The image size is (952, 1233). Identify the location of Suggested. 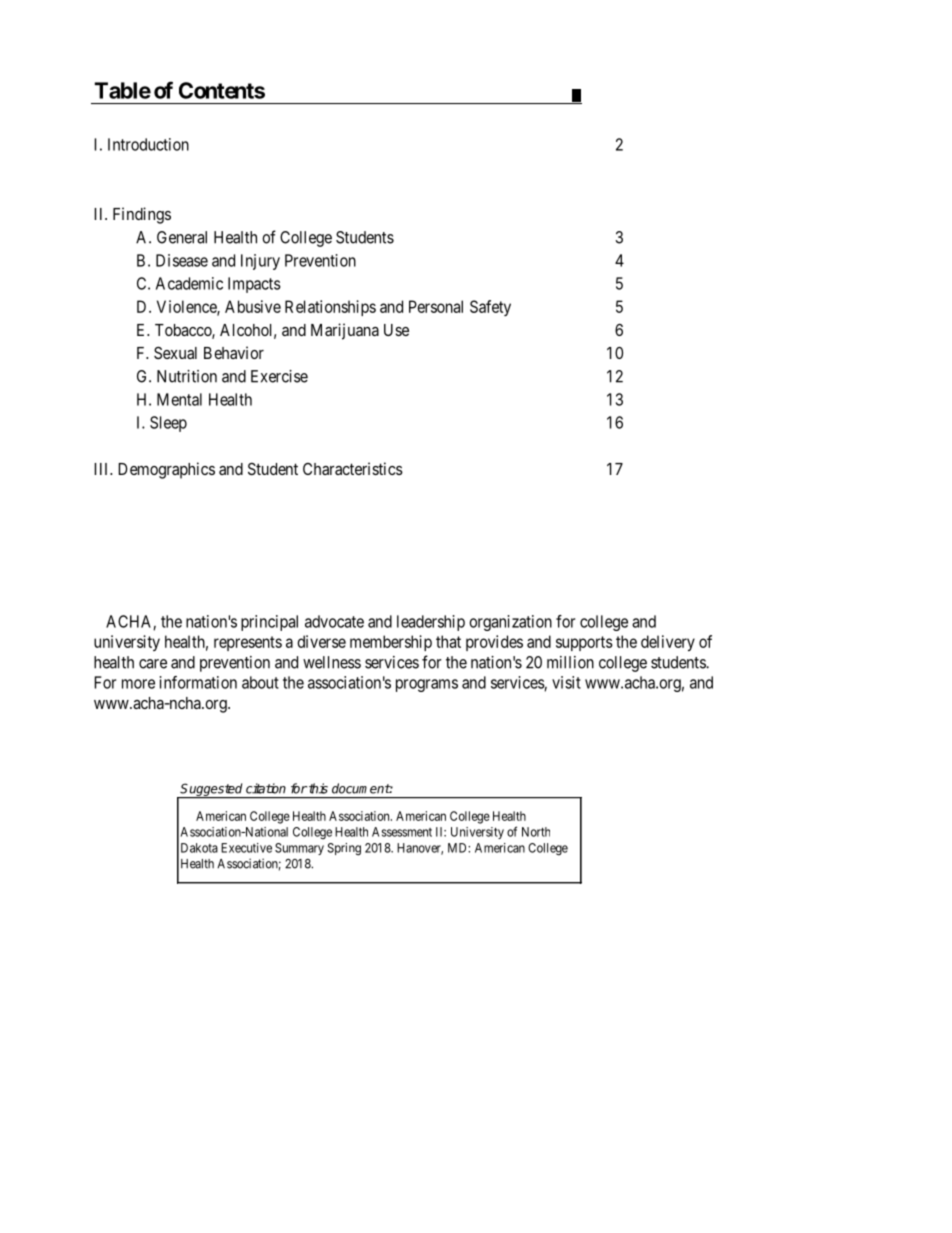
(212, 790).
